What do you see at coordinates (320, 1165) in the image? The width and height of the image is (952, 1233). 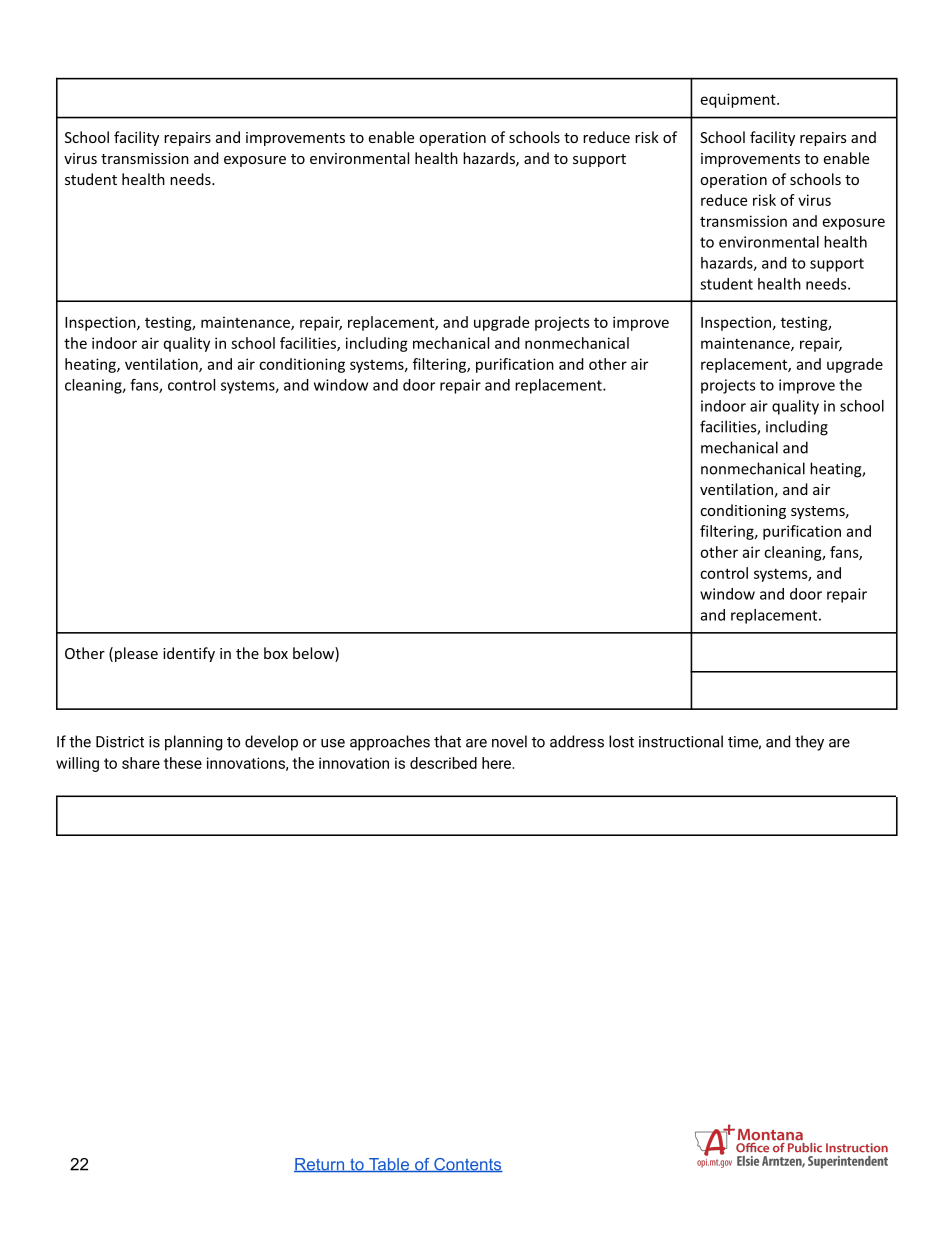 I see `Return` at bounding box center [320, 1165].
